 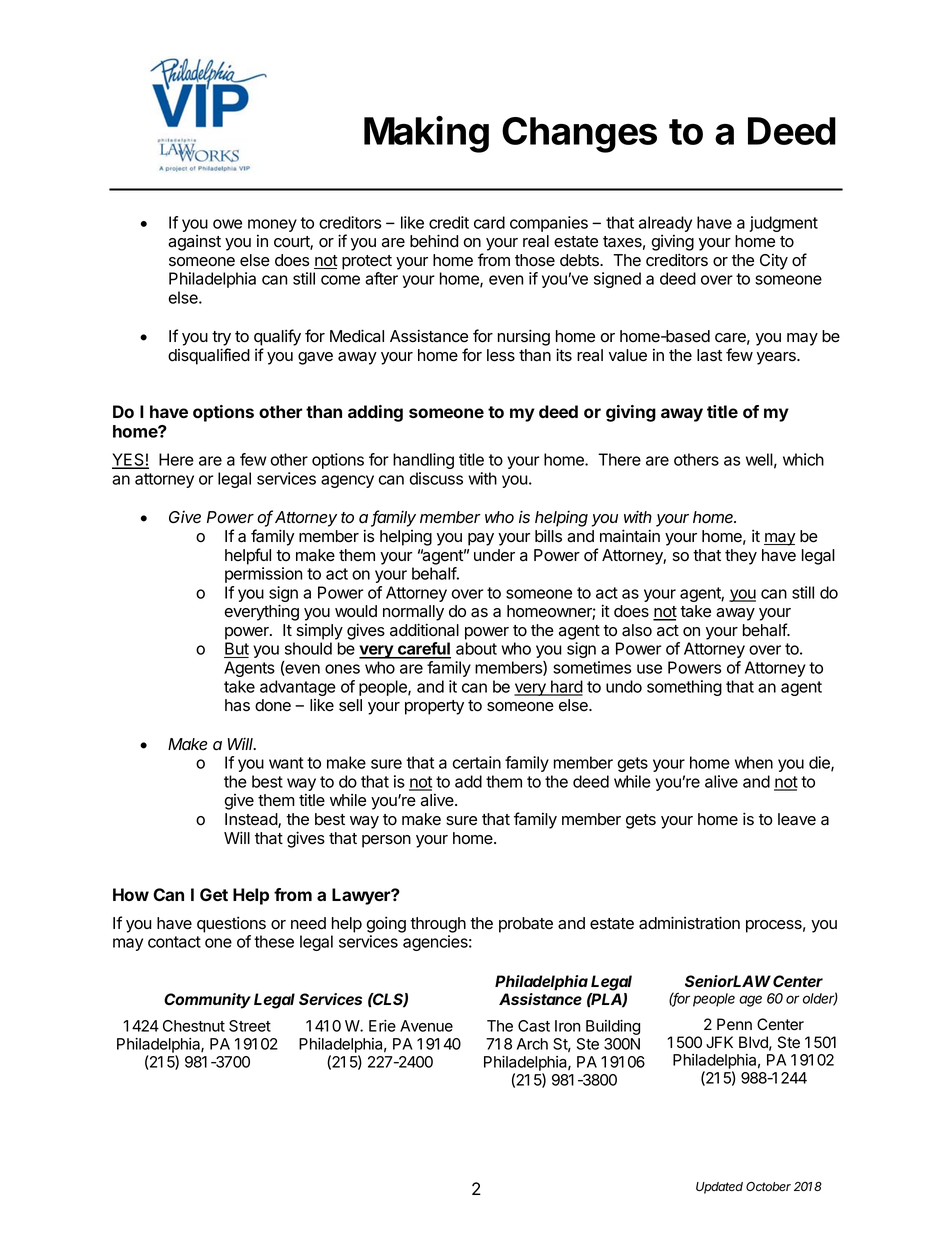 What do you see at coordinates (436, 478) in the screenshot?
I see `discuss` at bounding box center [436, 478].
